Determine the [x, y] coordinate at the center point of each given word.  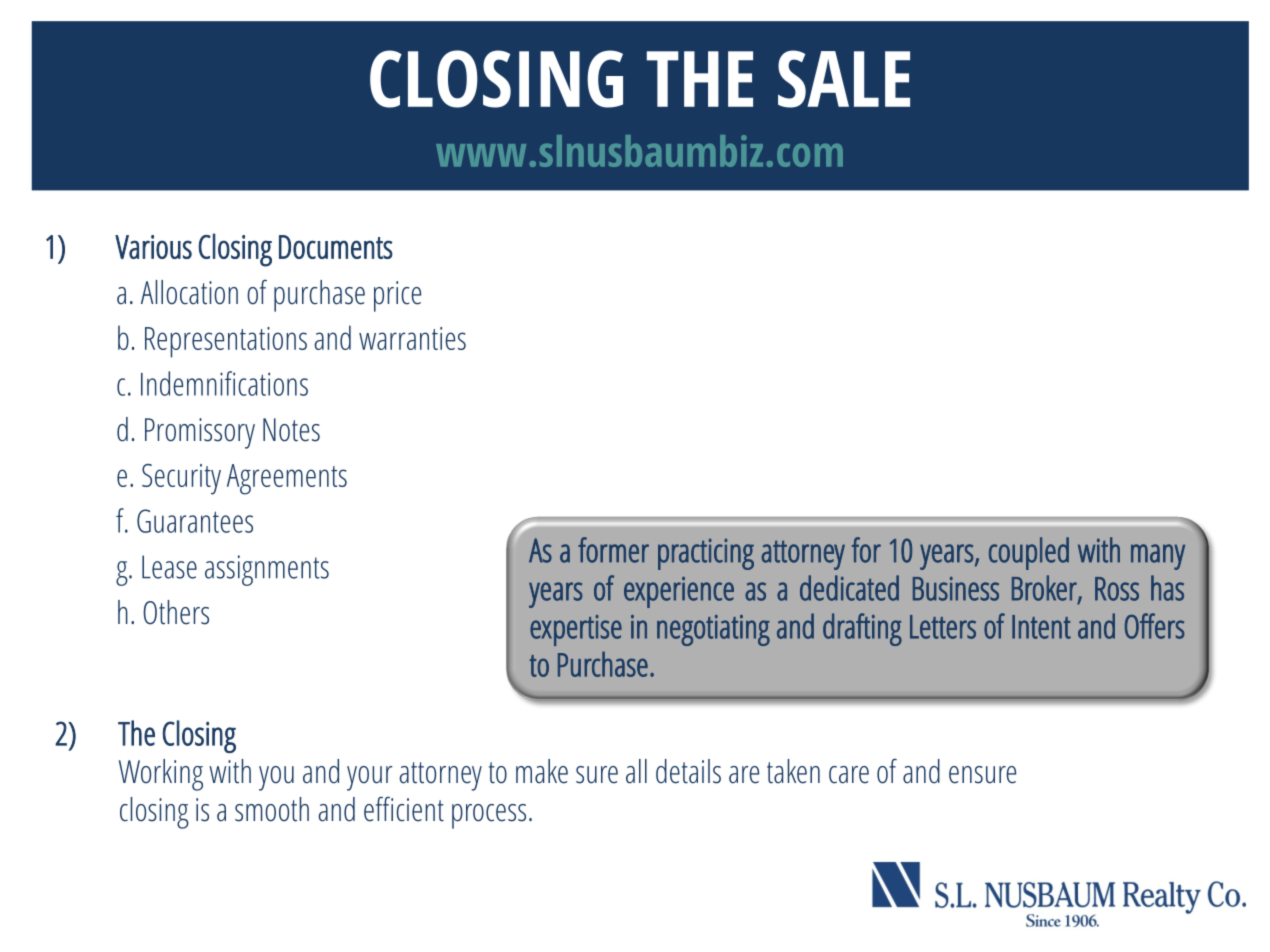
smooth [272, 809]
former [613, 550]
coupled [1029, 553]
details [688, 771]
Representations [226, 342]
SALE [844, 79]
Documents [336, 247]
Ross [1117, 589]
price [397, 296]
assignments [267, 570]
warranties [412, 338]
